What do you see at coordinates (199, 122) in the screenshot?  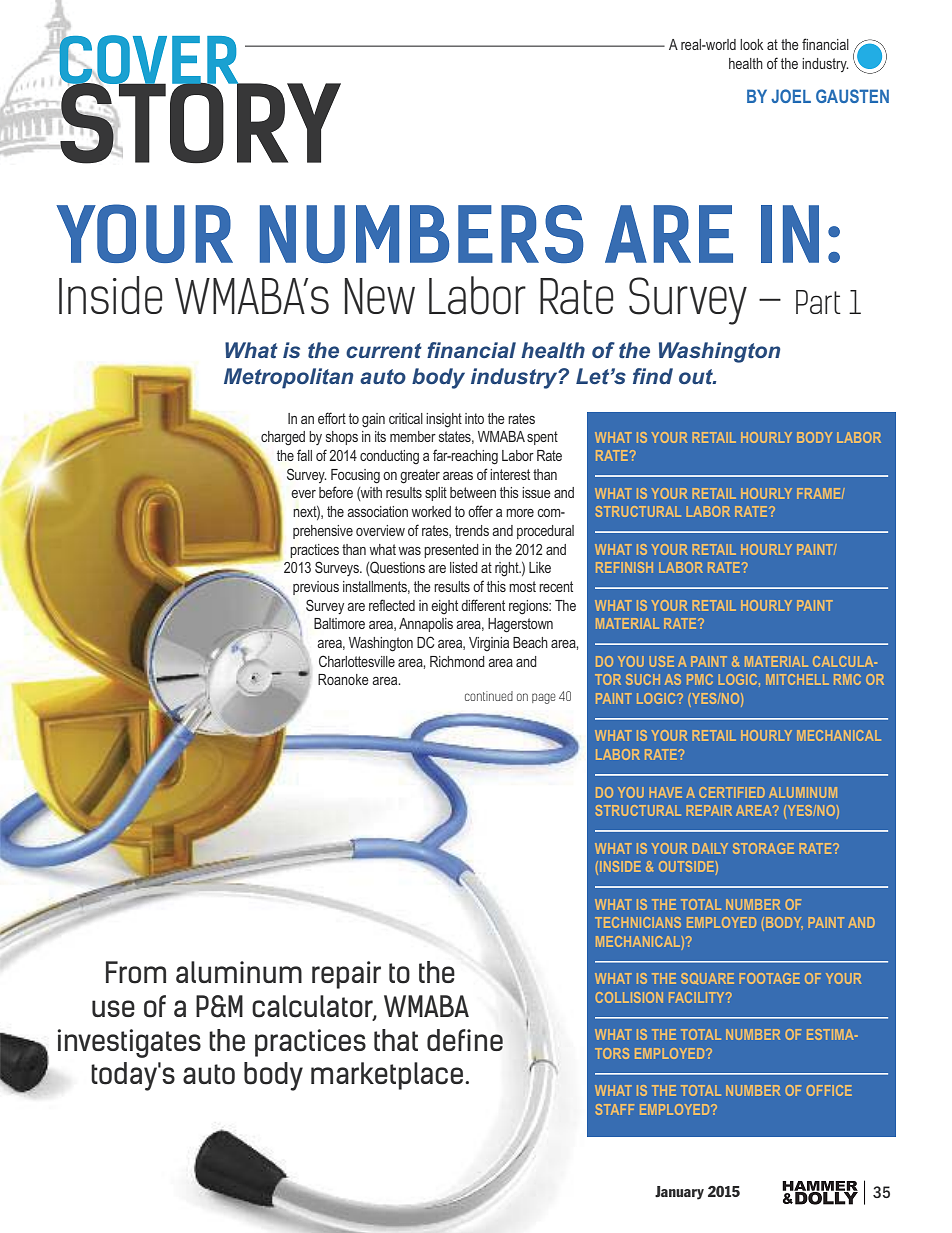 I see `STORY` at bounding box center [199, 122].
